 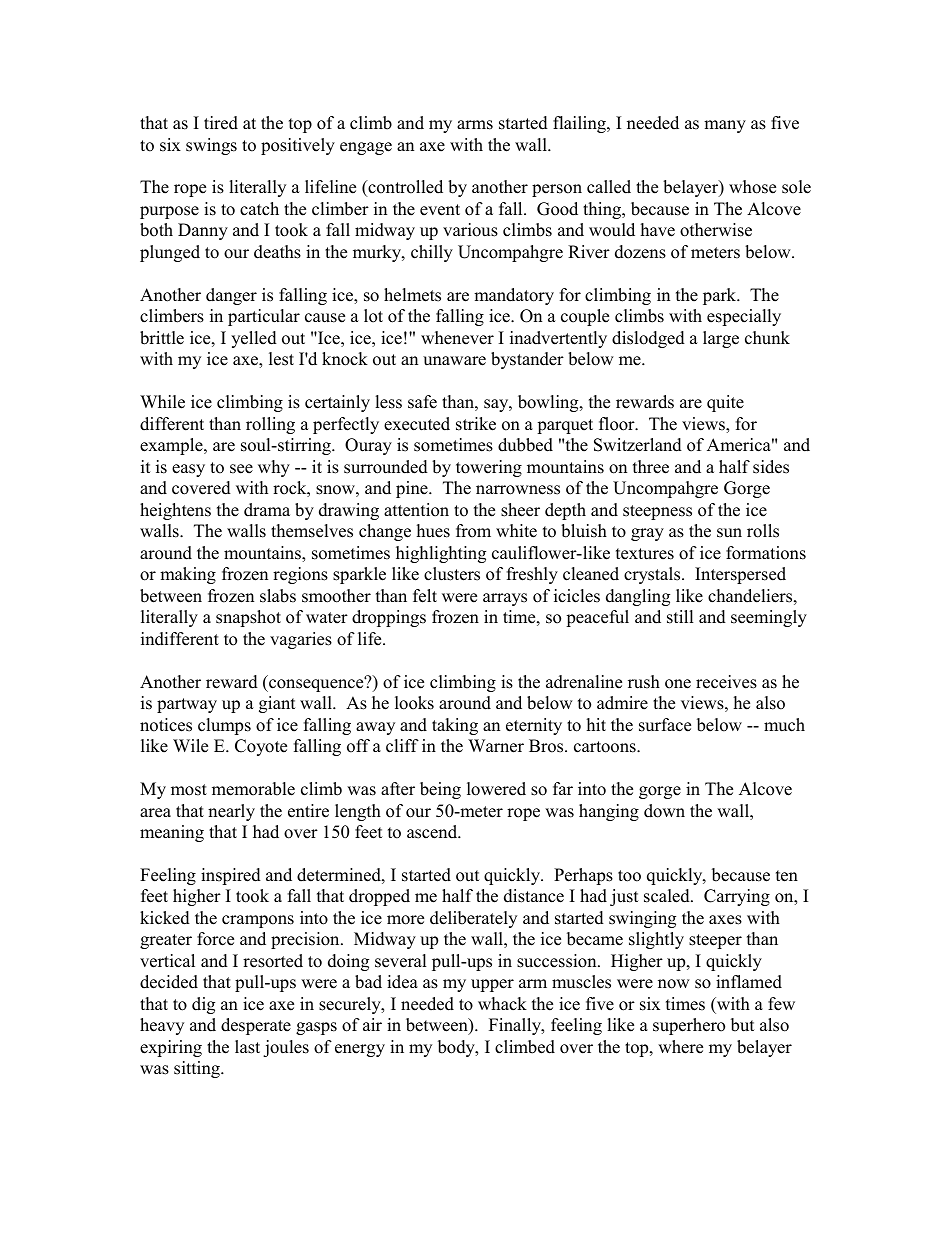 What do you see at coordinates (211, 146) in the screenshot?
I see `swings` at bounding box center [211, 146].
